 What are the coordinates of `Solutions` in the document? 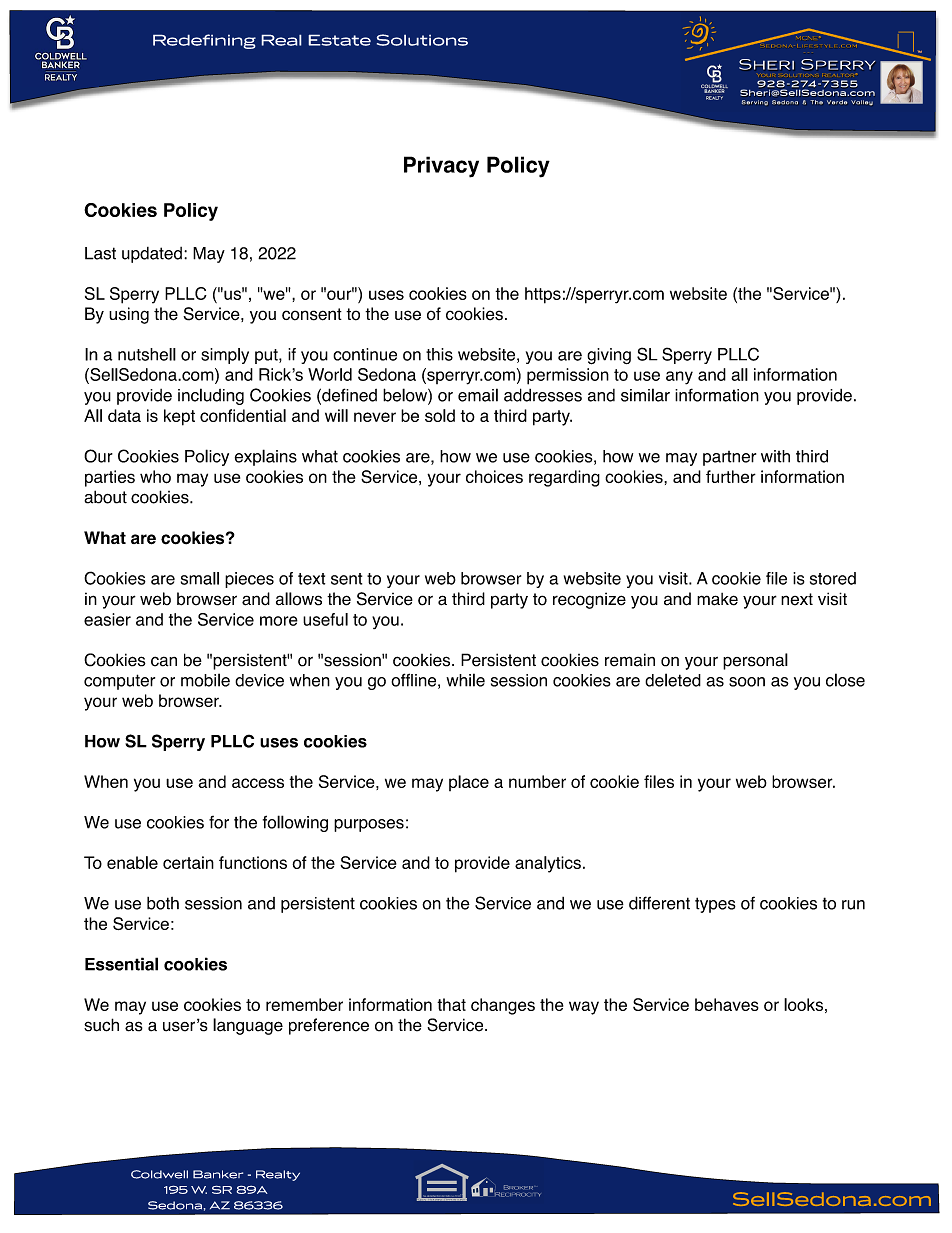 It's located at (422, 40).
